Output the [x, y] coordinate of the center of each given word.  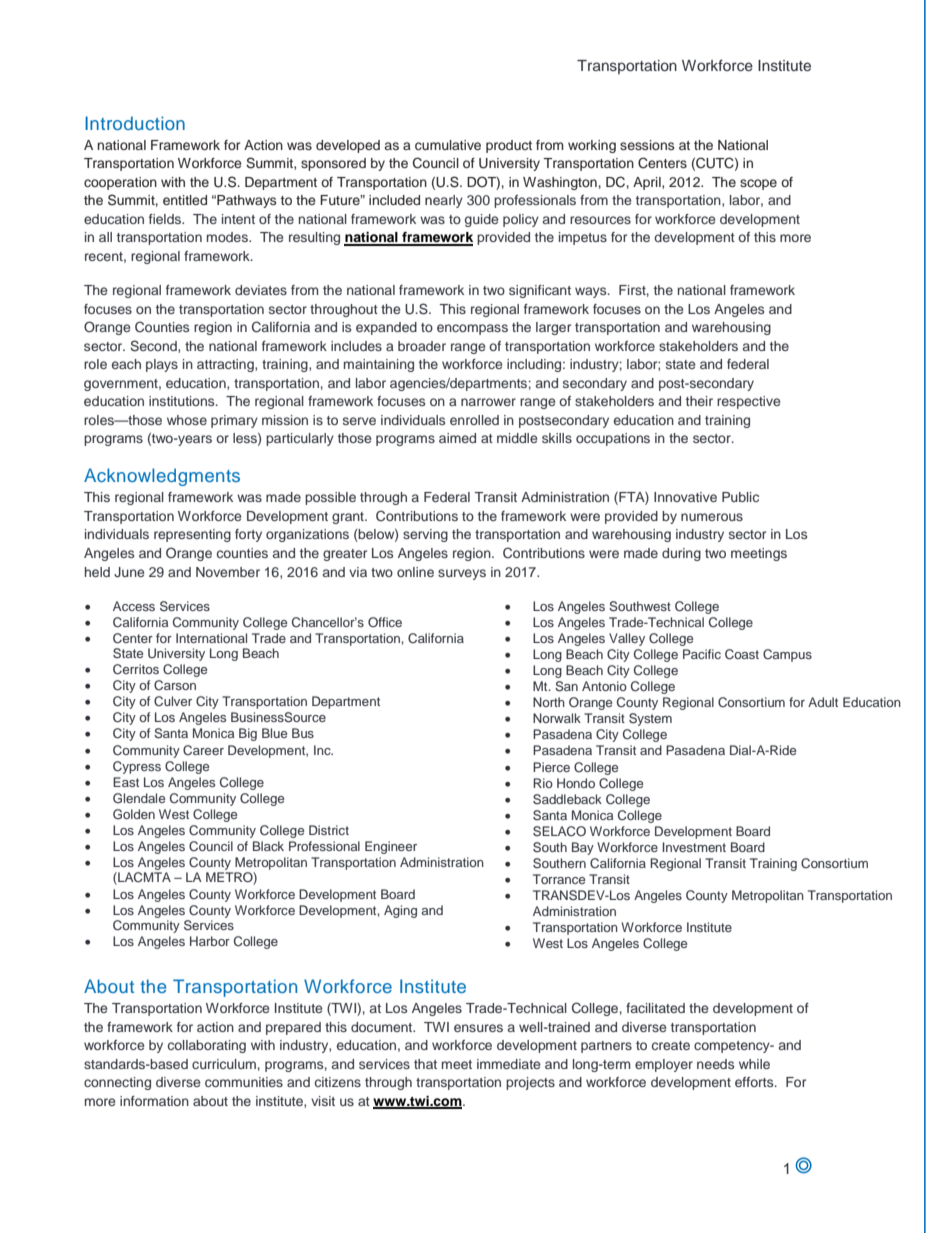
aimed [457, 438]
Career [203, 750]
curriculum [224, 1064]
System [650, 719]
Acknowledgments [162, 477]
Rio [543, 783]
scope [758, 184]
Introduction [135, 123]
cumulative [448, 145]
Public [740, 497]
